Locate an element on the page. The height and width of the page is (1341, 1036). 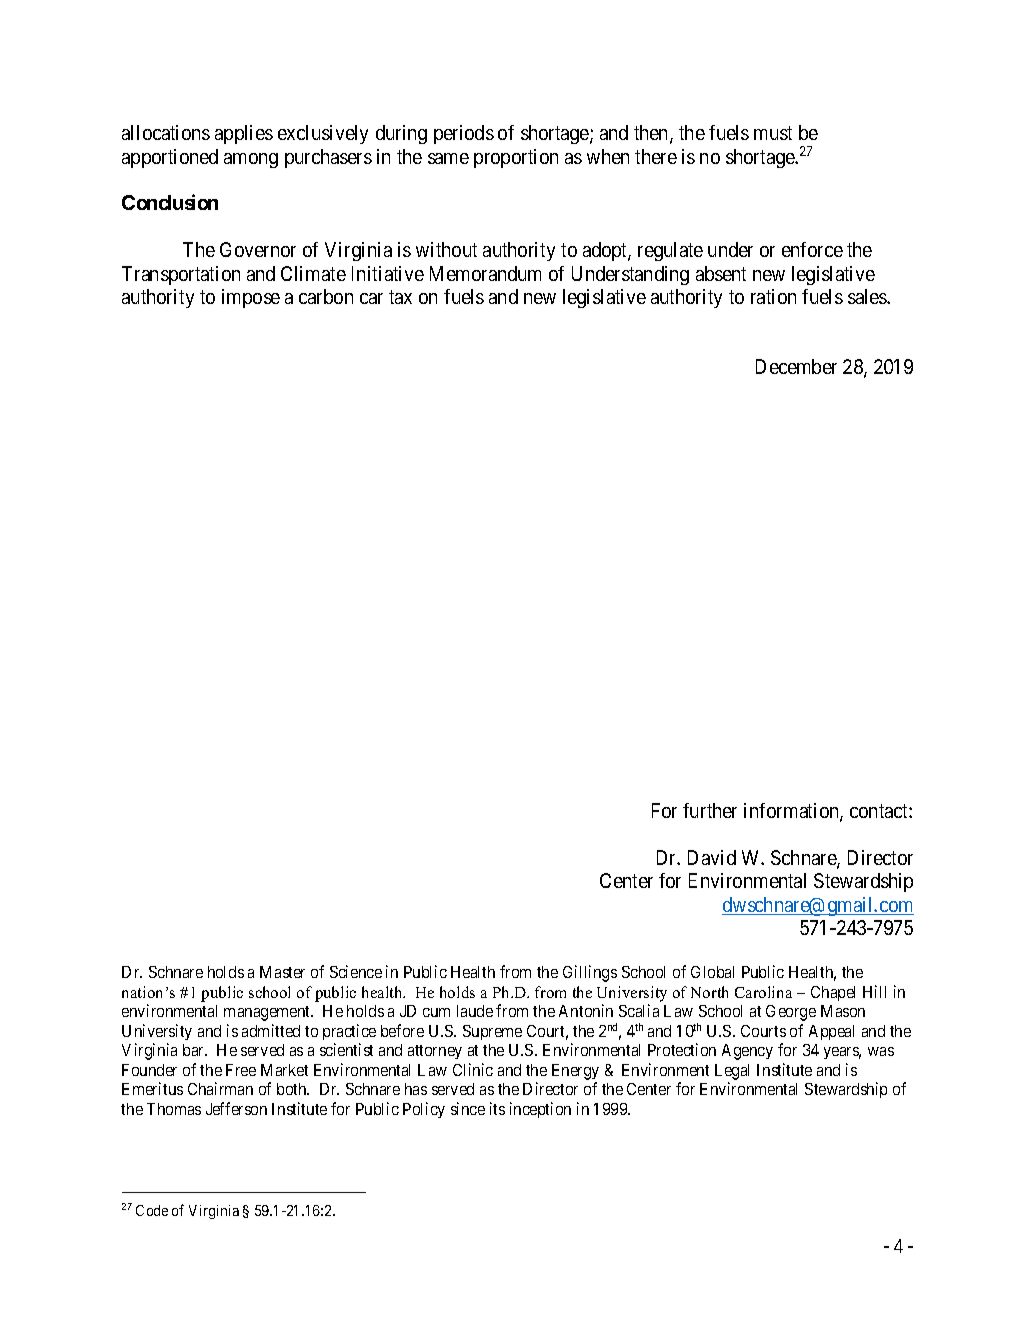
tax is located at coordinates (400, 297).
